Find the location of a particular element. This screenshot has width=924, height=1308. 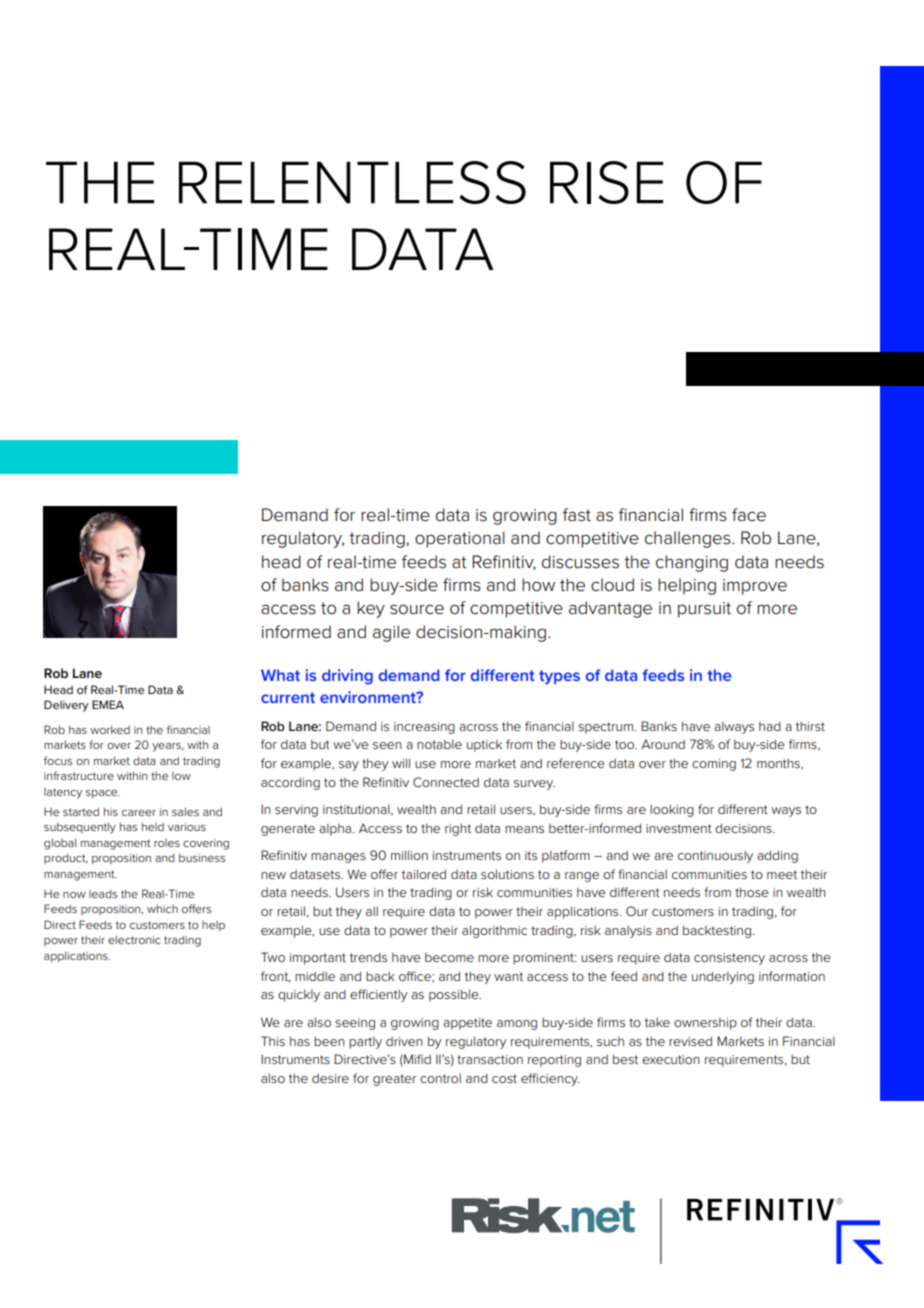

revised is located at coordinates (690, 1041).
